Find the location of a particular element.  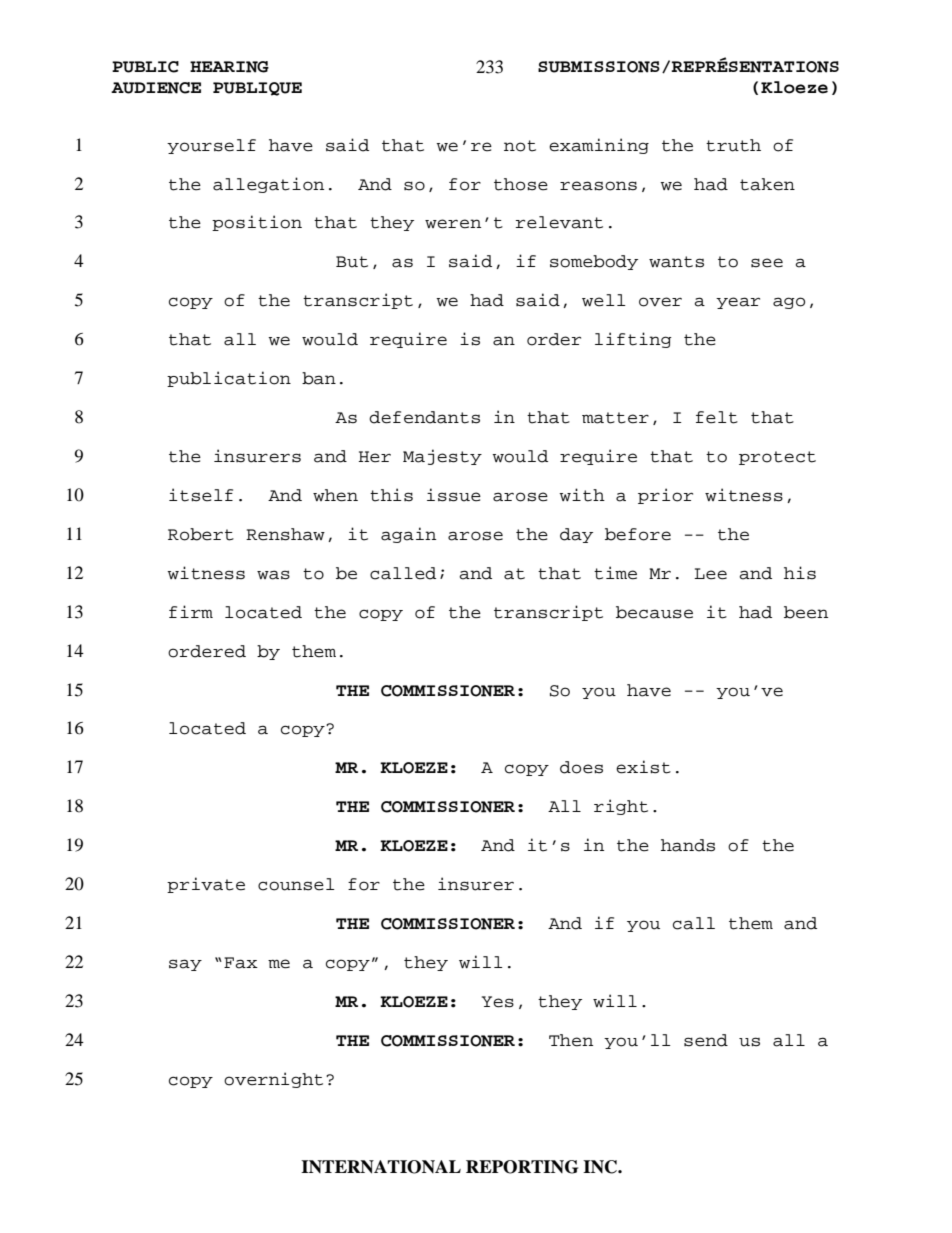

send is located at coordinates (706, 1040).
